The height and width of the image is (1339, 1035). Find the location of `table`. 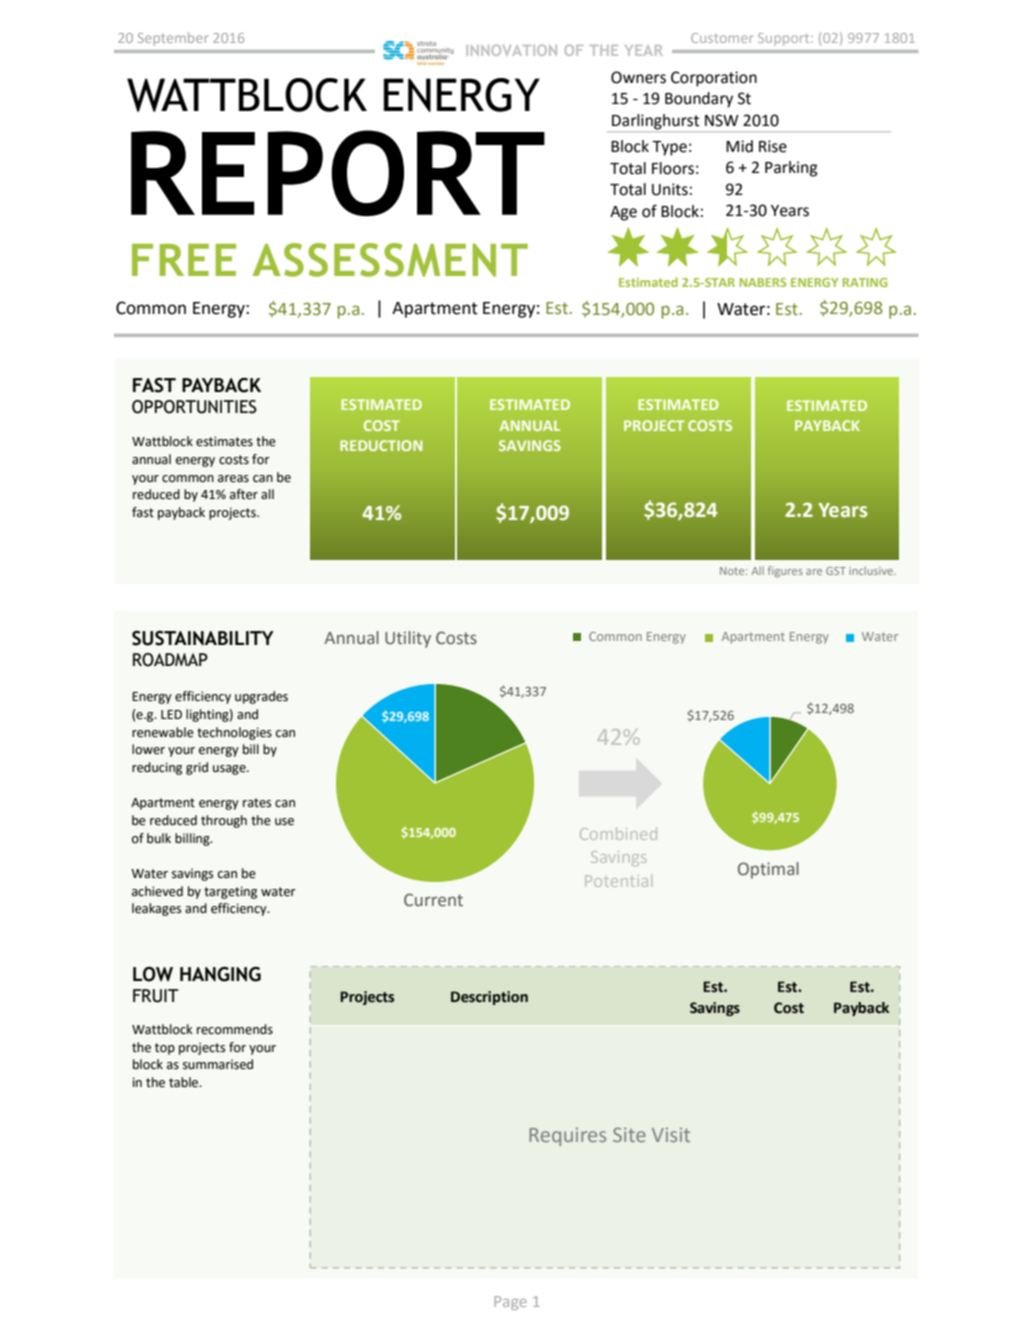

table is located at coordinates (185, 1082).
